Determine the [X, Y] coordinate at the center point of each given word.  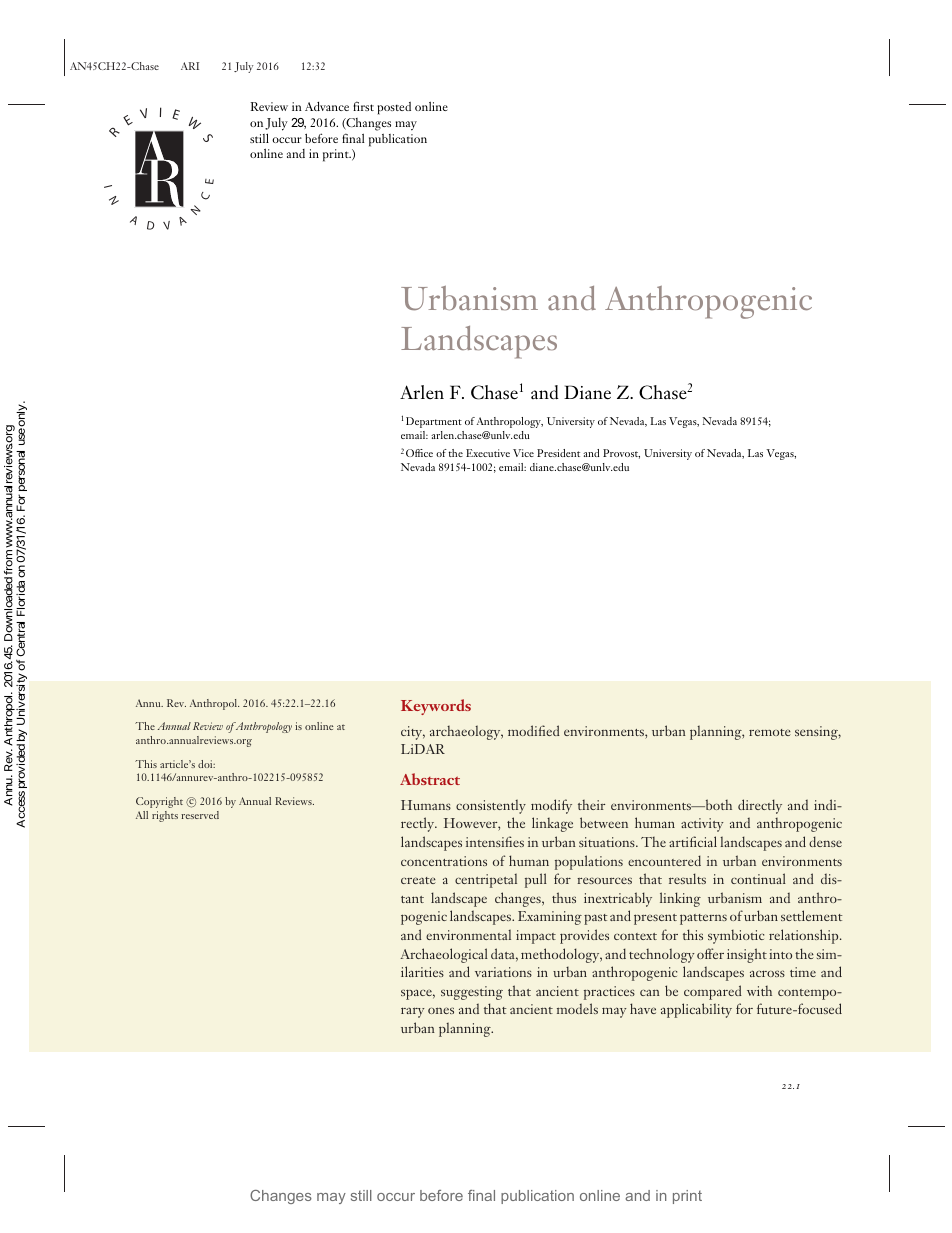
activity [702, 825]
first [363, 106]
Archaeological [444, 955]
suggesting [472, 993]
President [558, 453]
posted [394, 108]
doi [206, 764]
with [759, 991]
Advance [327, 106]
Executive [488, 453]
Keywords [436, 707]
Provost [621, 454]
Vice [523, 453]
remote [770, 732]
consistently [491, 806]
